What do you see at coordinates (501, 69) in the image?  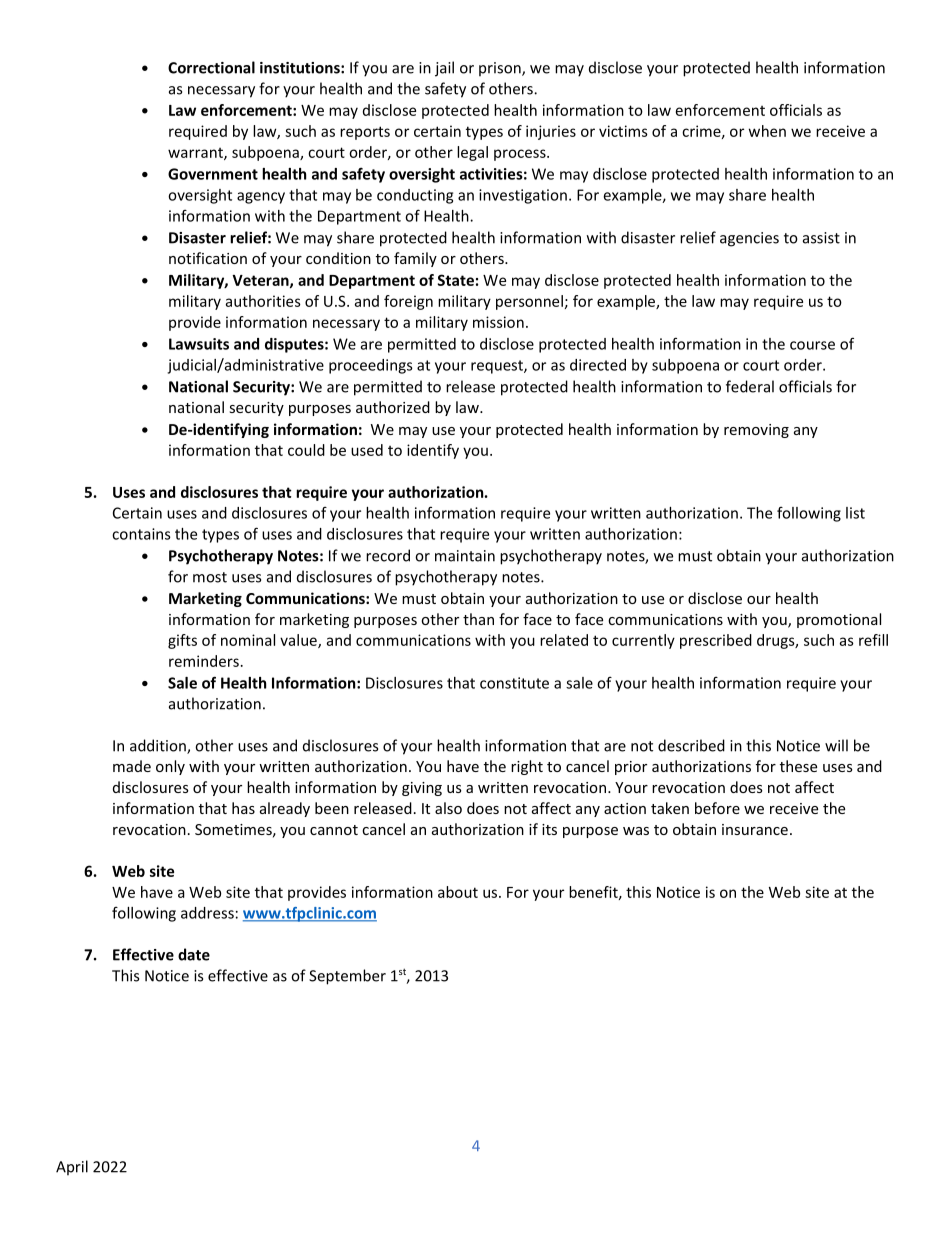 I see `prison` at bounding box center [501, 69].
